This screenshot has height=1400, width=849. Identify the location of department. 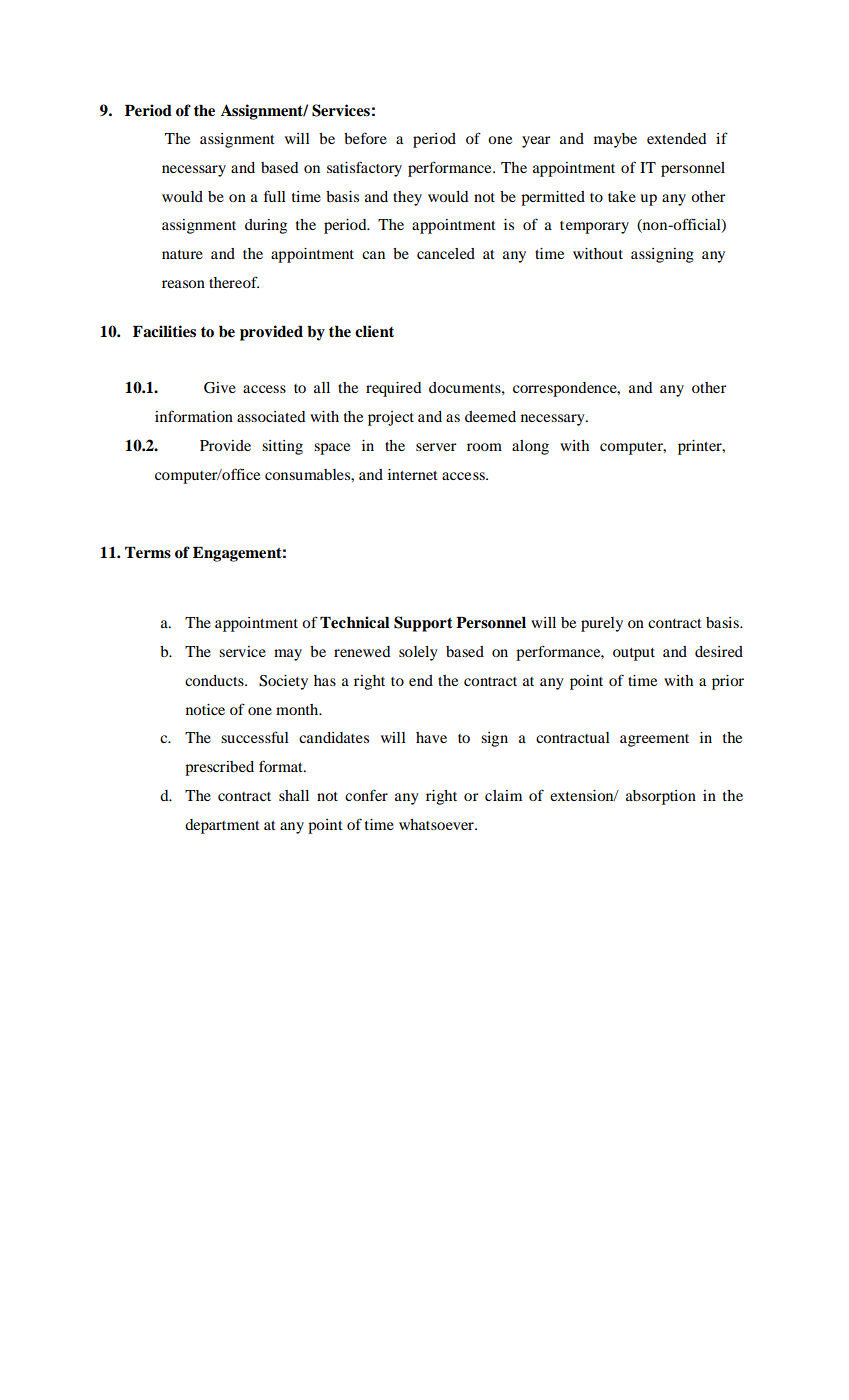
(222, 826).
